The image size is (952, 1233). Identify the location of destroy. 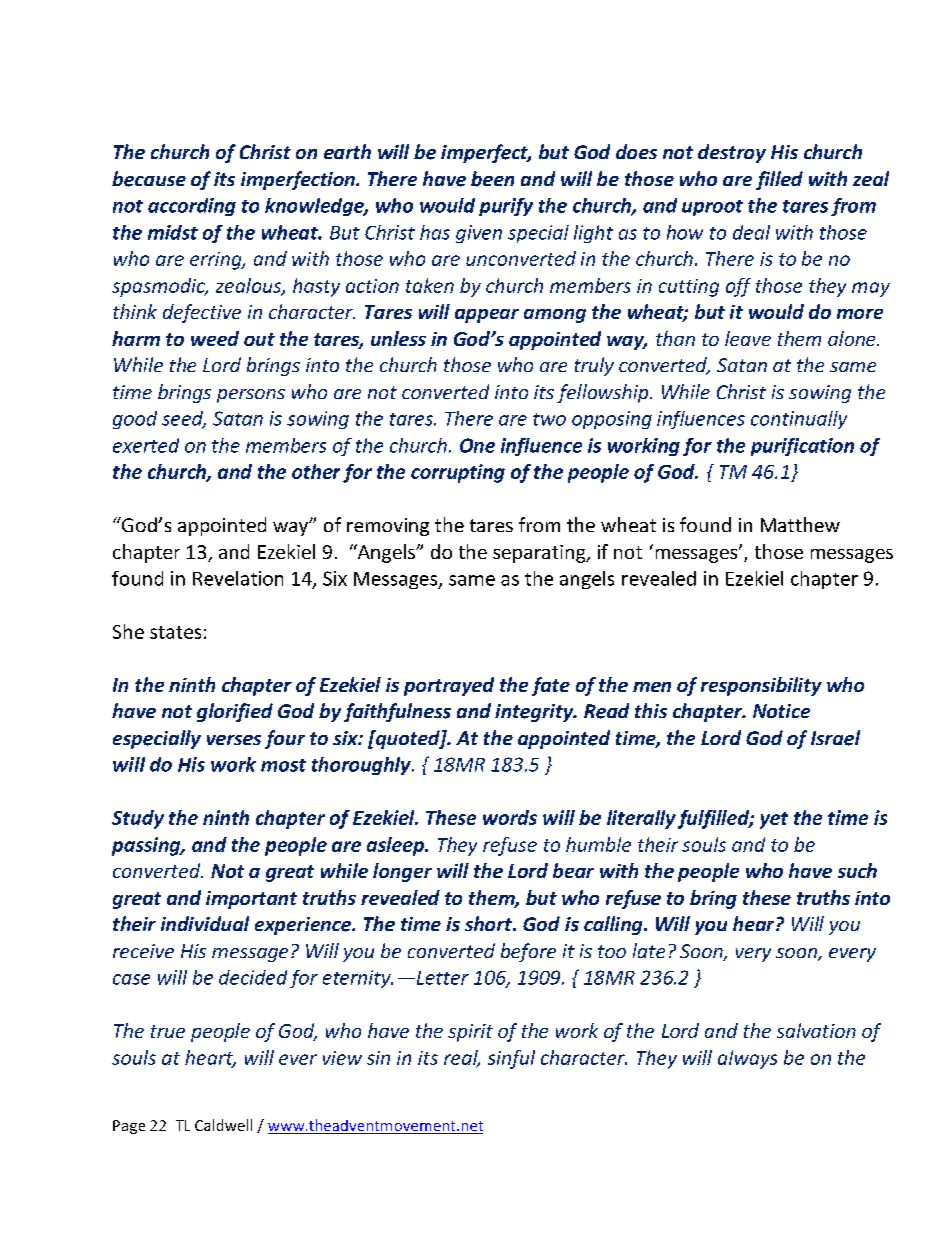
(732, 153).
